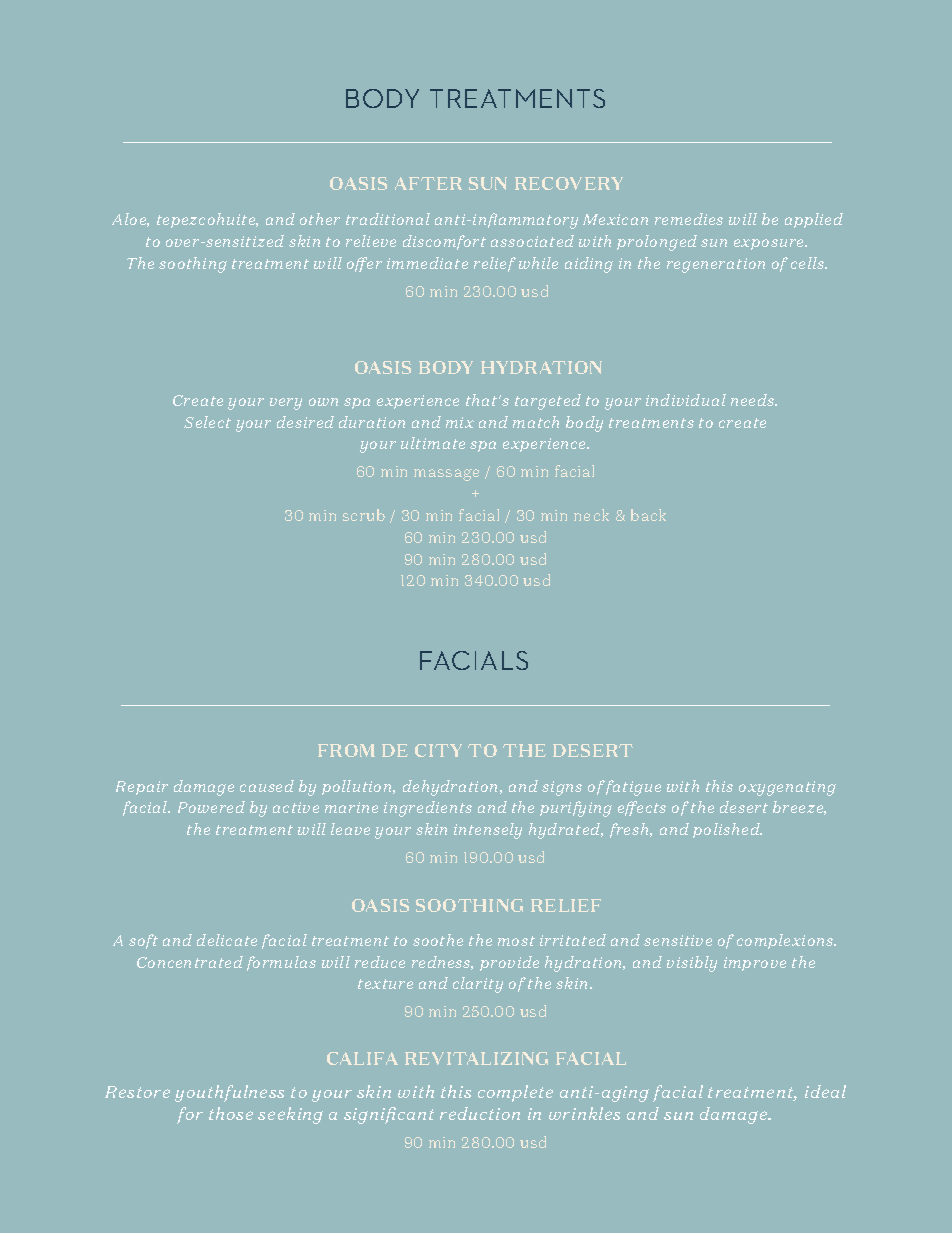 The width and height of the screenshot is (952, 1233). What do you see at coordinates (211, 807) in the screenshot?
I see `Powered` at bounding box center [211, 807].
